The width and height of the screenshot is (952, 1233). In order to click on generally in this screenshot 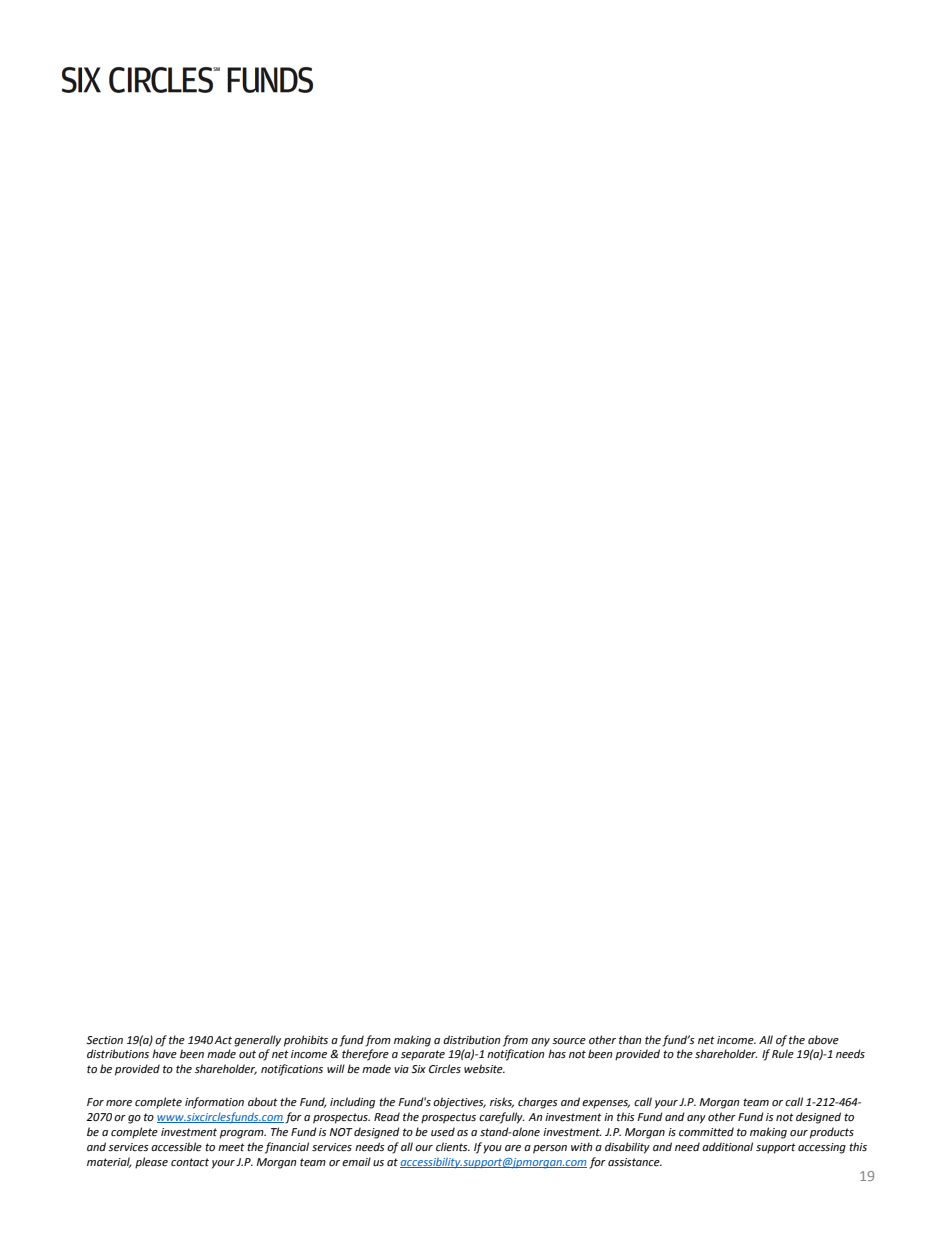, I will do `click(257, 1041)`.
